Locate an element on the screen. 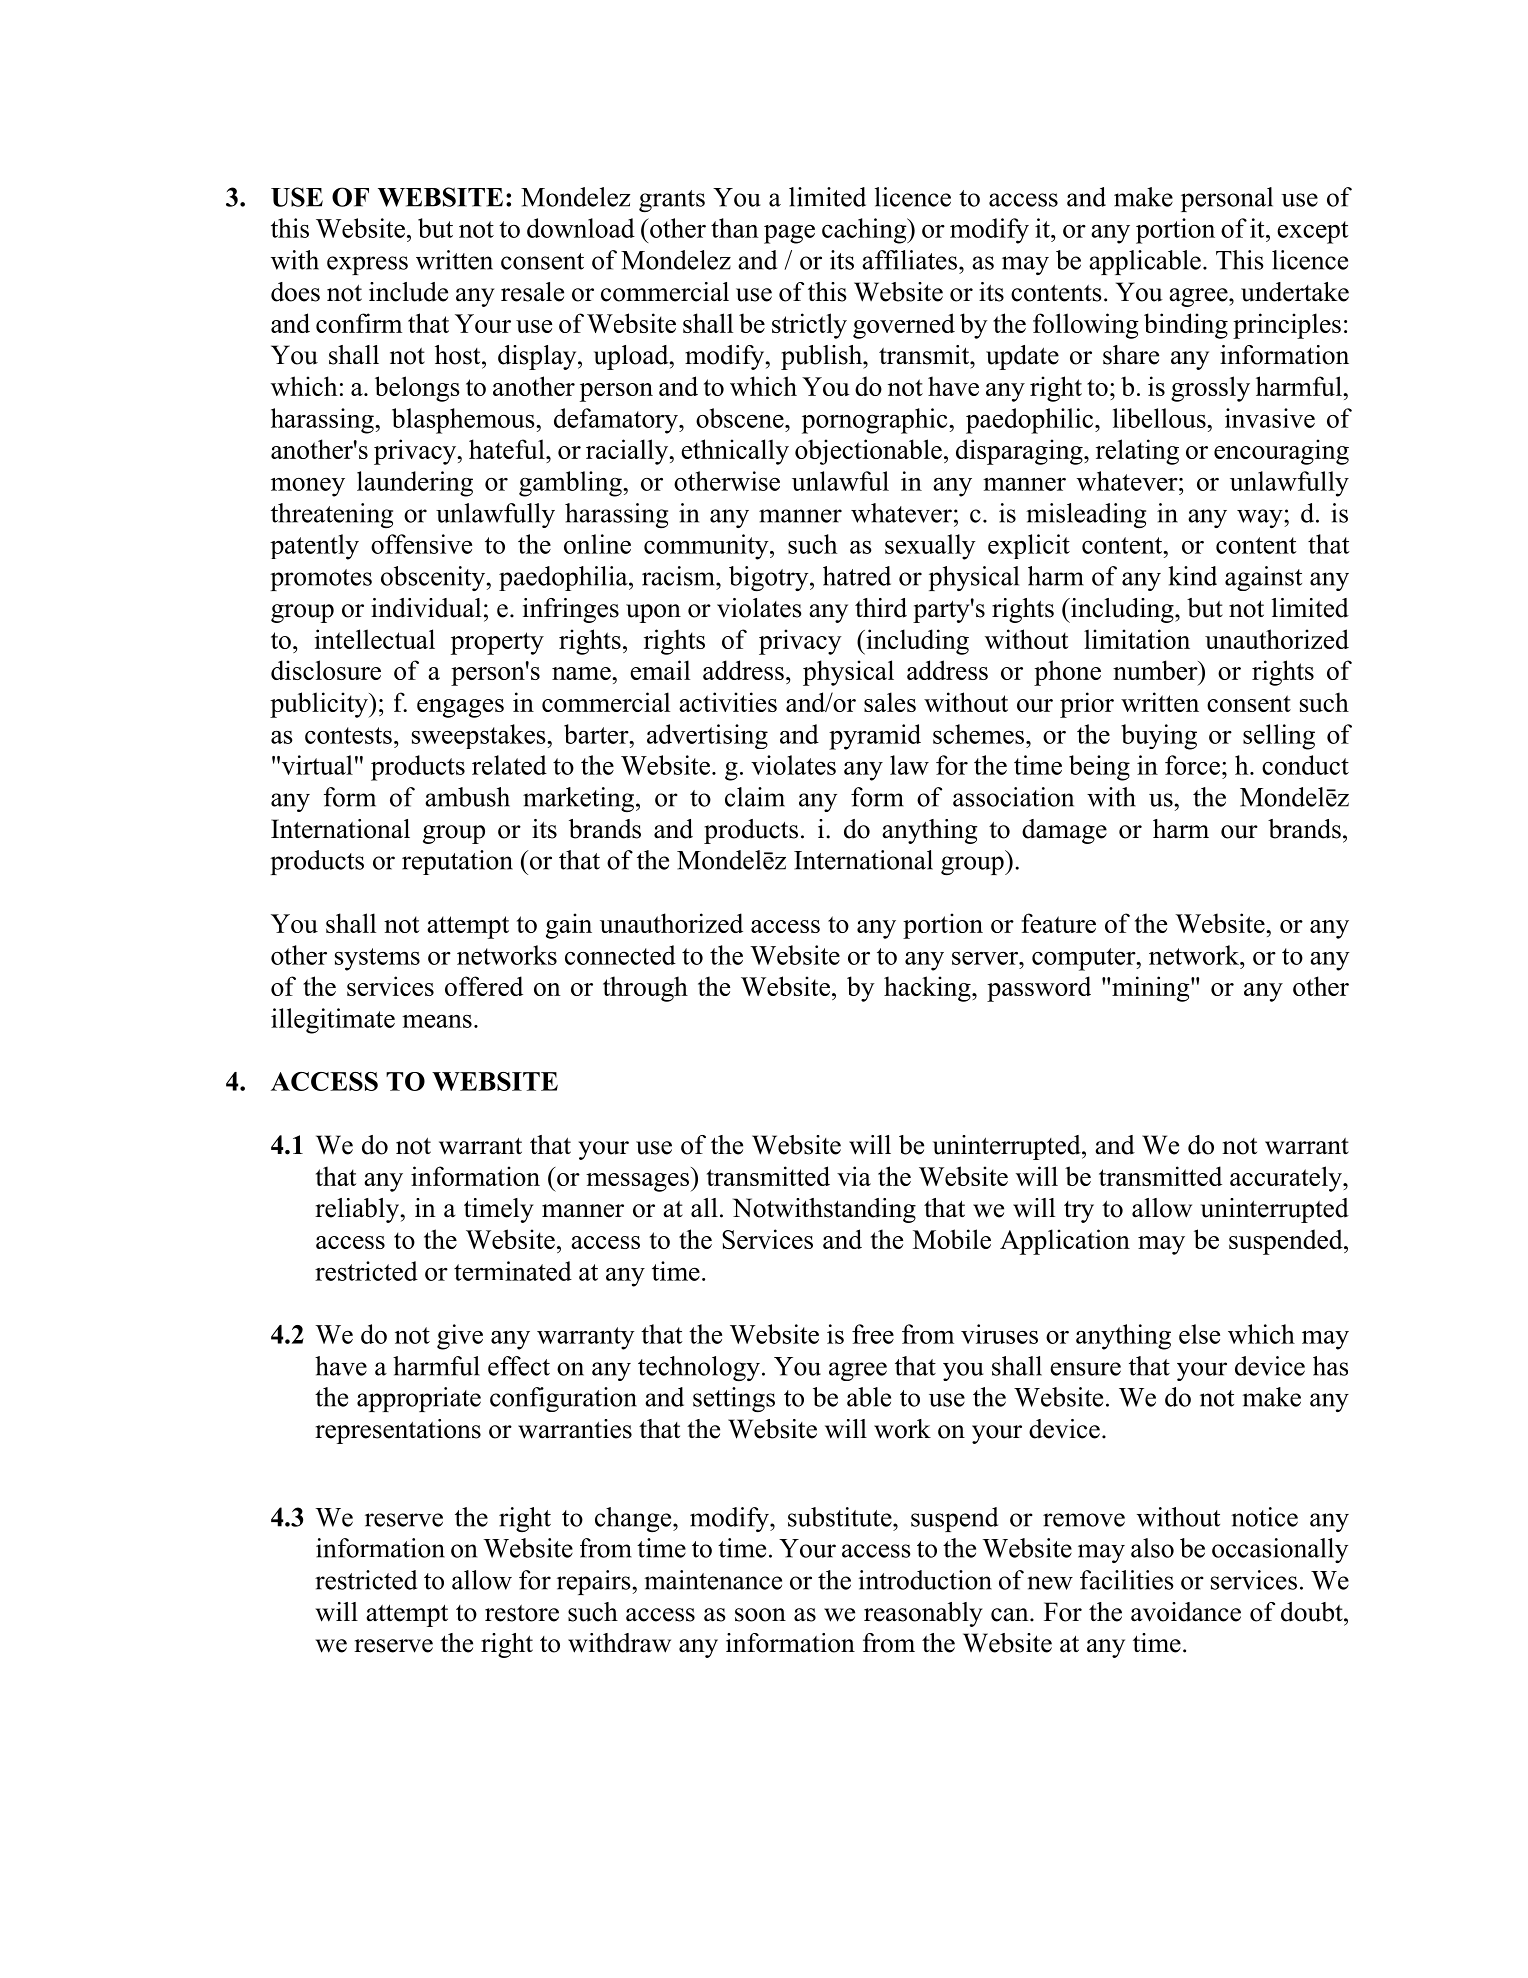 The image size is (1528, 1978). sales is located at coordinates (890, 702).
